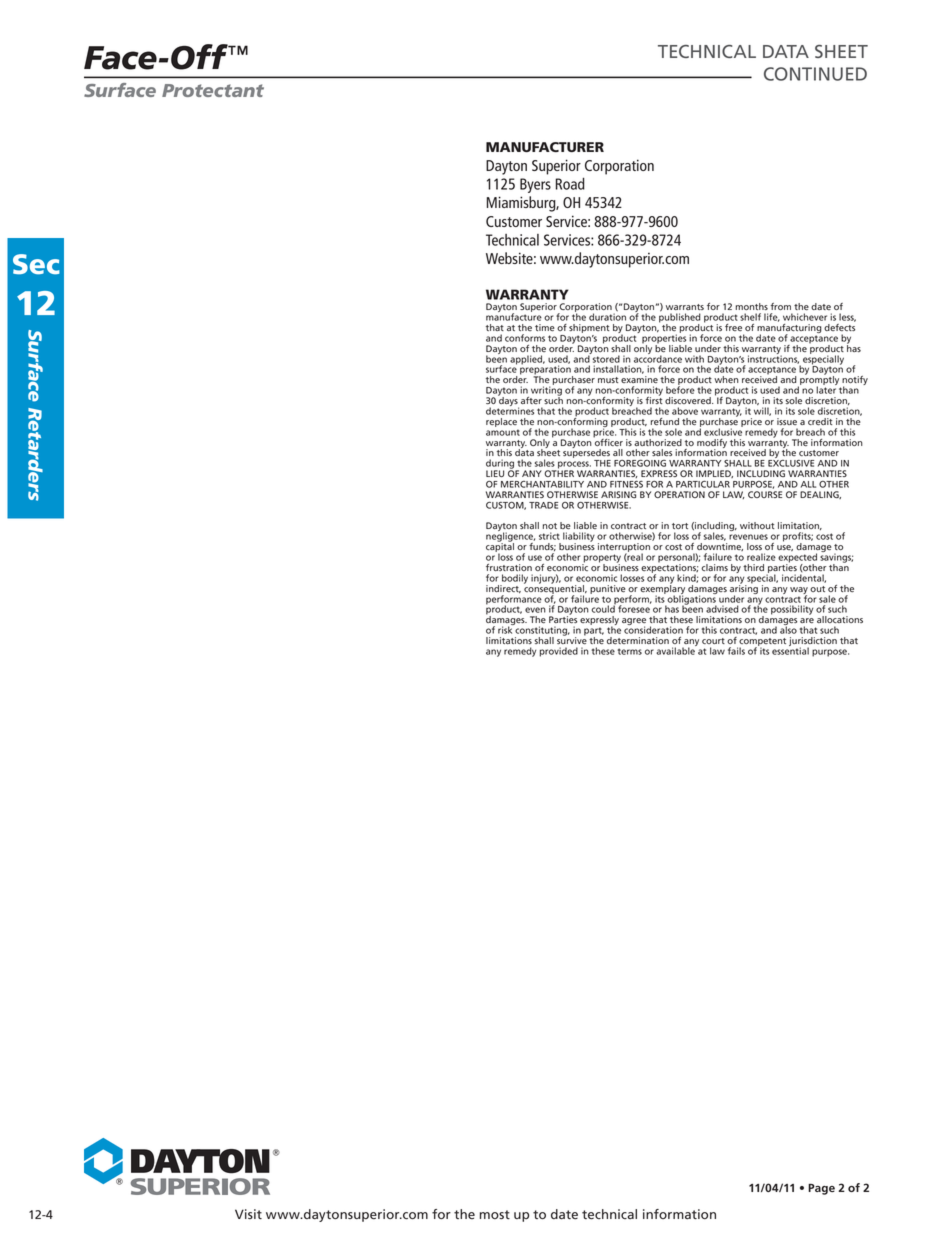 The height and width of the page is (1233, 952). I want to click on risk, so click(506, 629).
